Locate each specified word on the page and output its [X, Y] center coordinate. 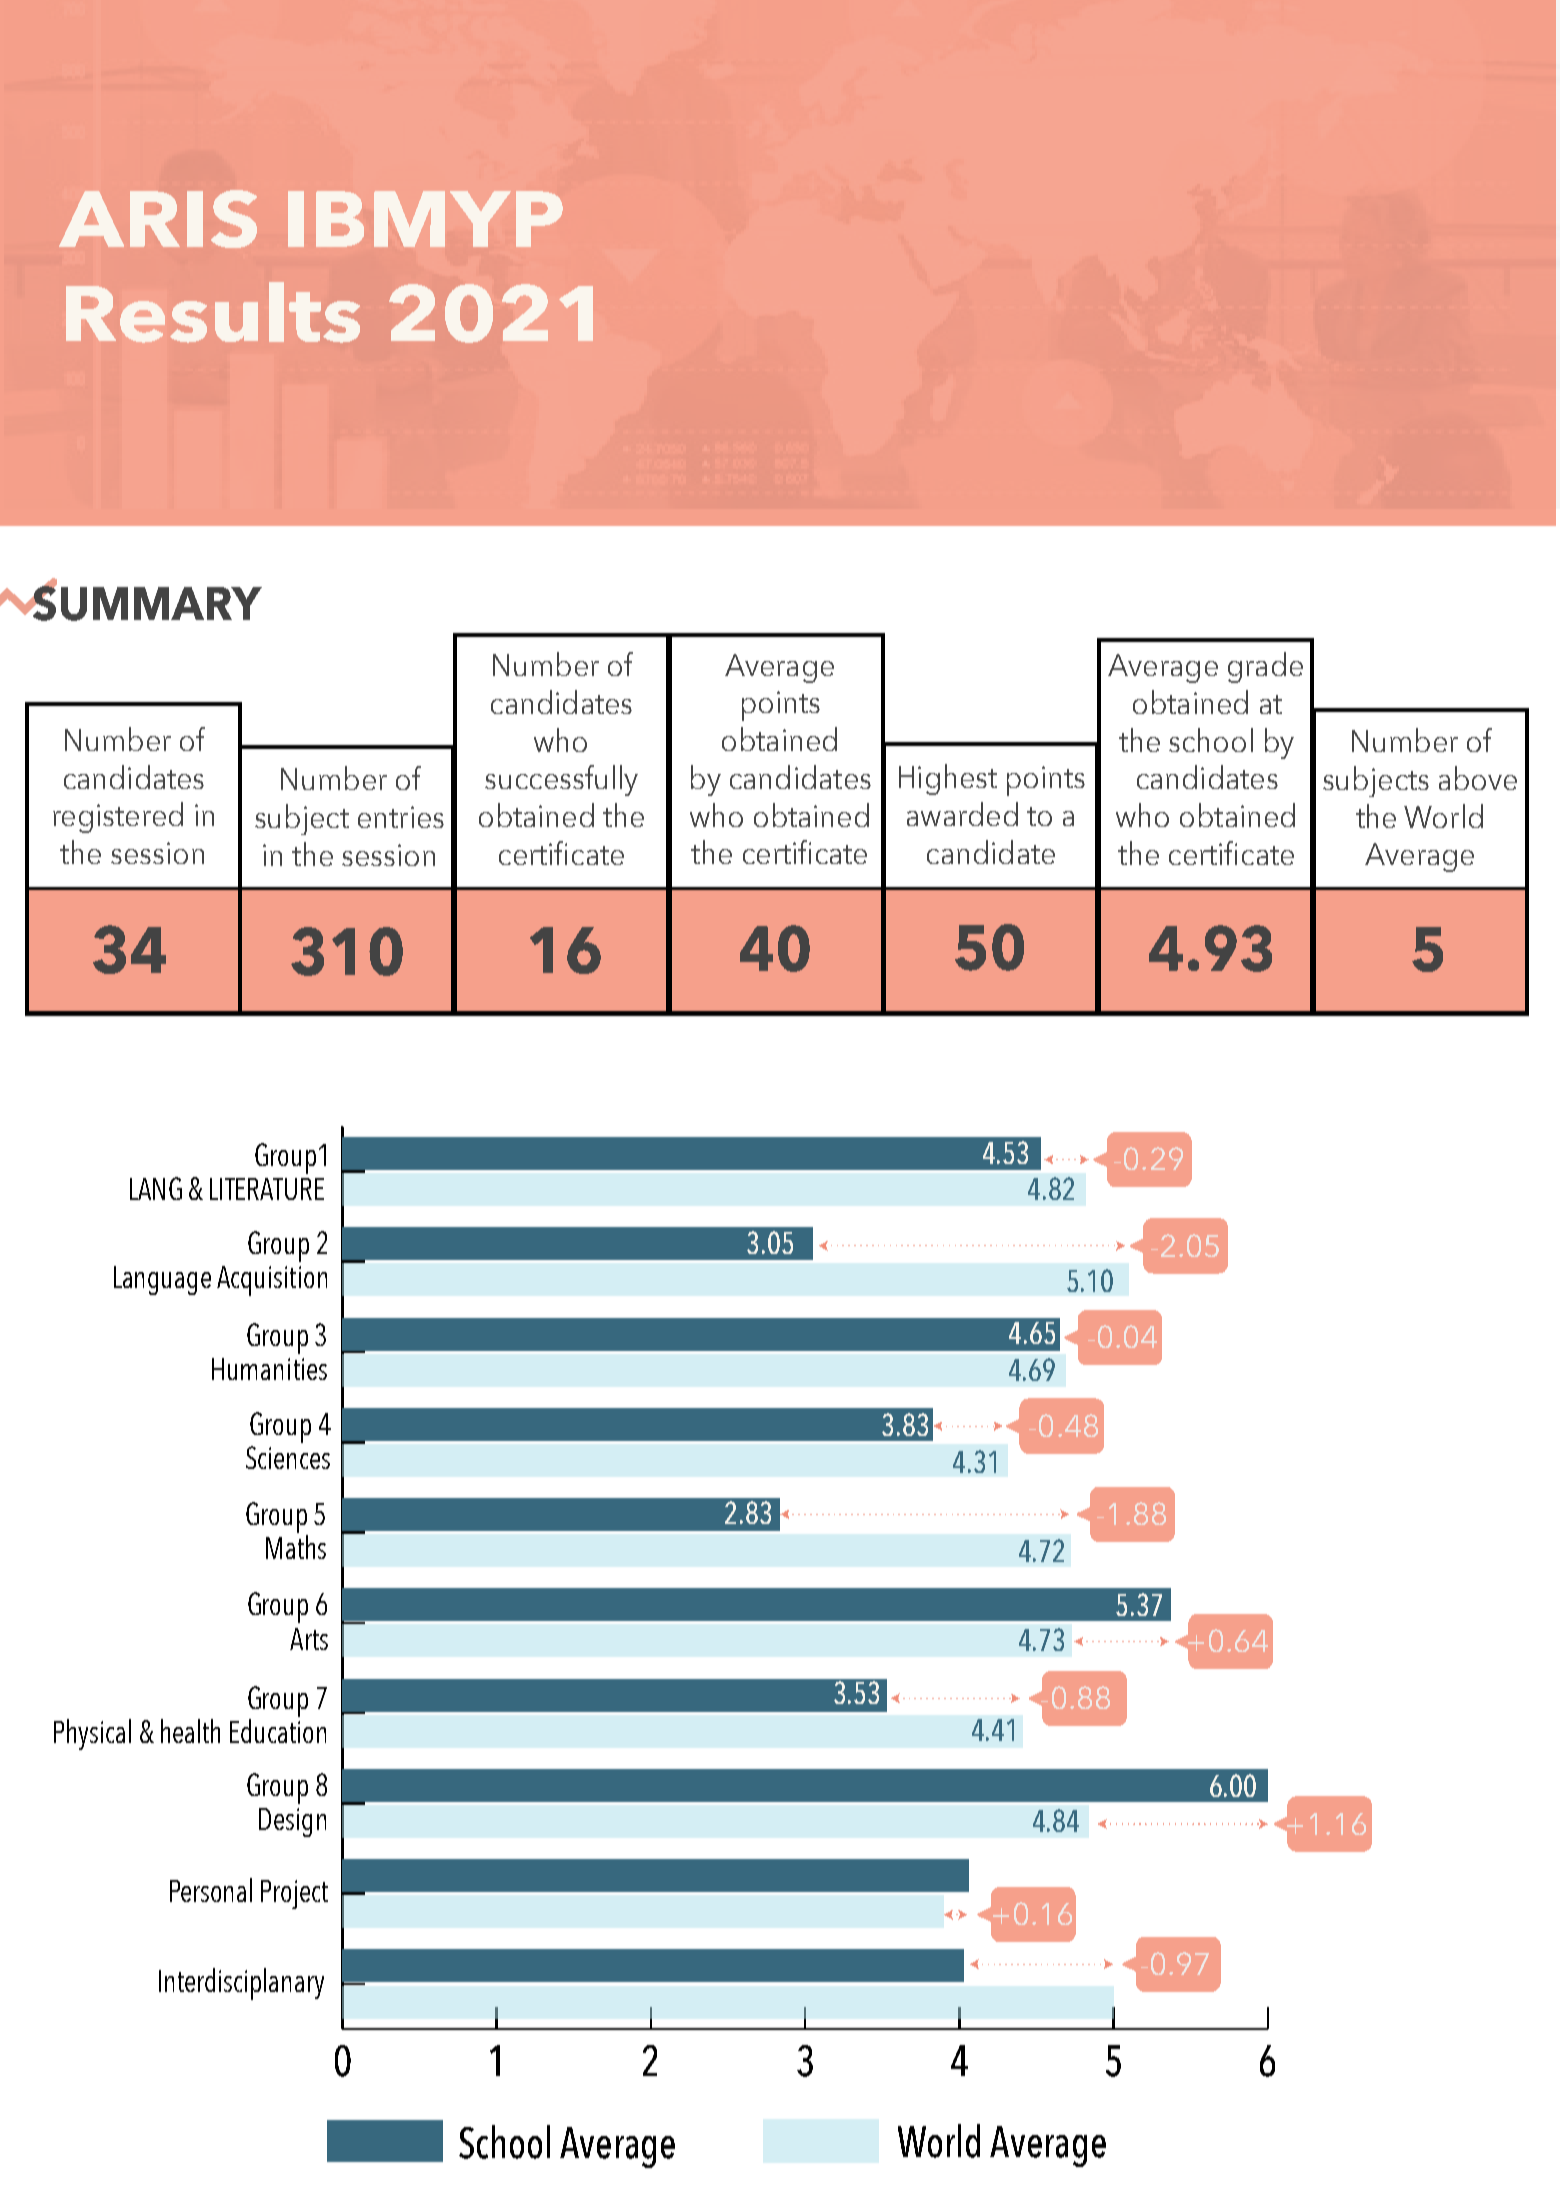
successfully [561, 780]
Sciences [288, 1457]
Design [292, 1822]
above [1478, 778]
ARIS [158, 219]
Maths [296, 1547]
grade [1265, 667]
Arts [309, 1639]
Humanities [269, 1369]
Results [213, 312]
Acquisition [272, 1281]
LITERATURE [267, 1189]
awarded [962, 814]
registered [118, 817]
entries [401, 817]
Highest [948, 779]
